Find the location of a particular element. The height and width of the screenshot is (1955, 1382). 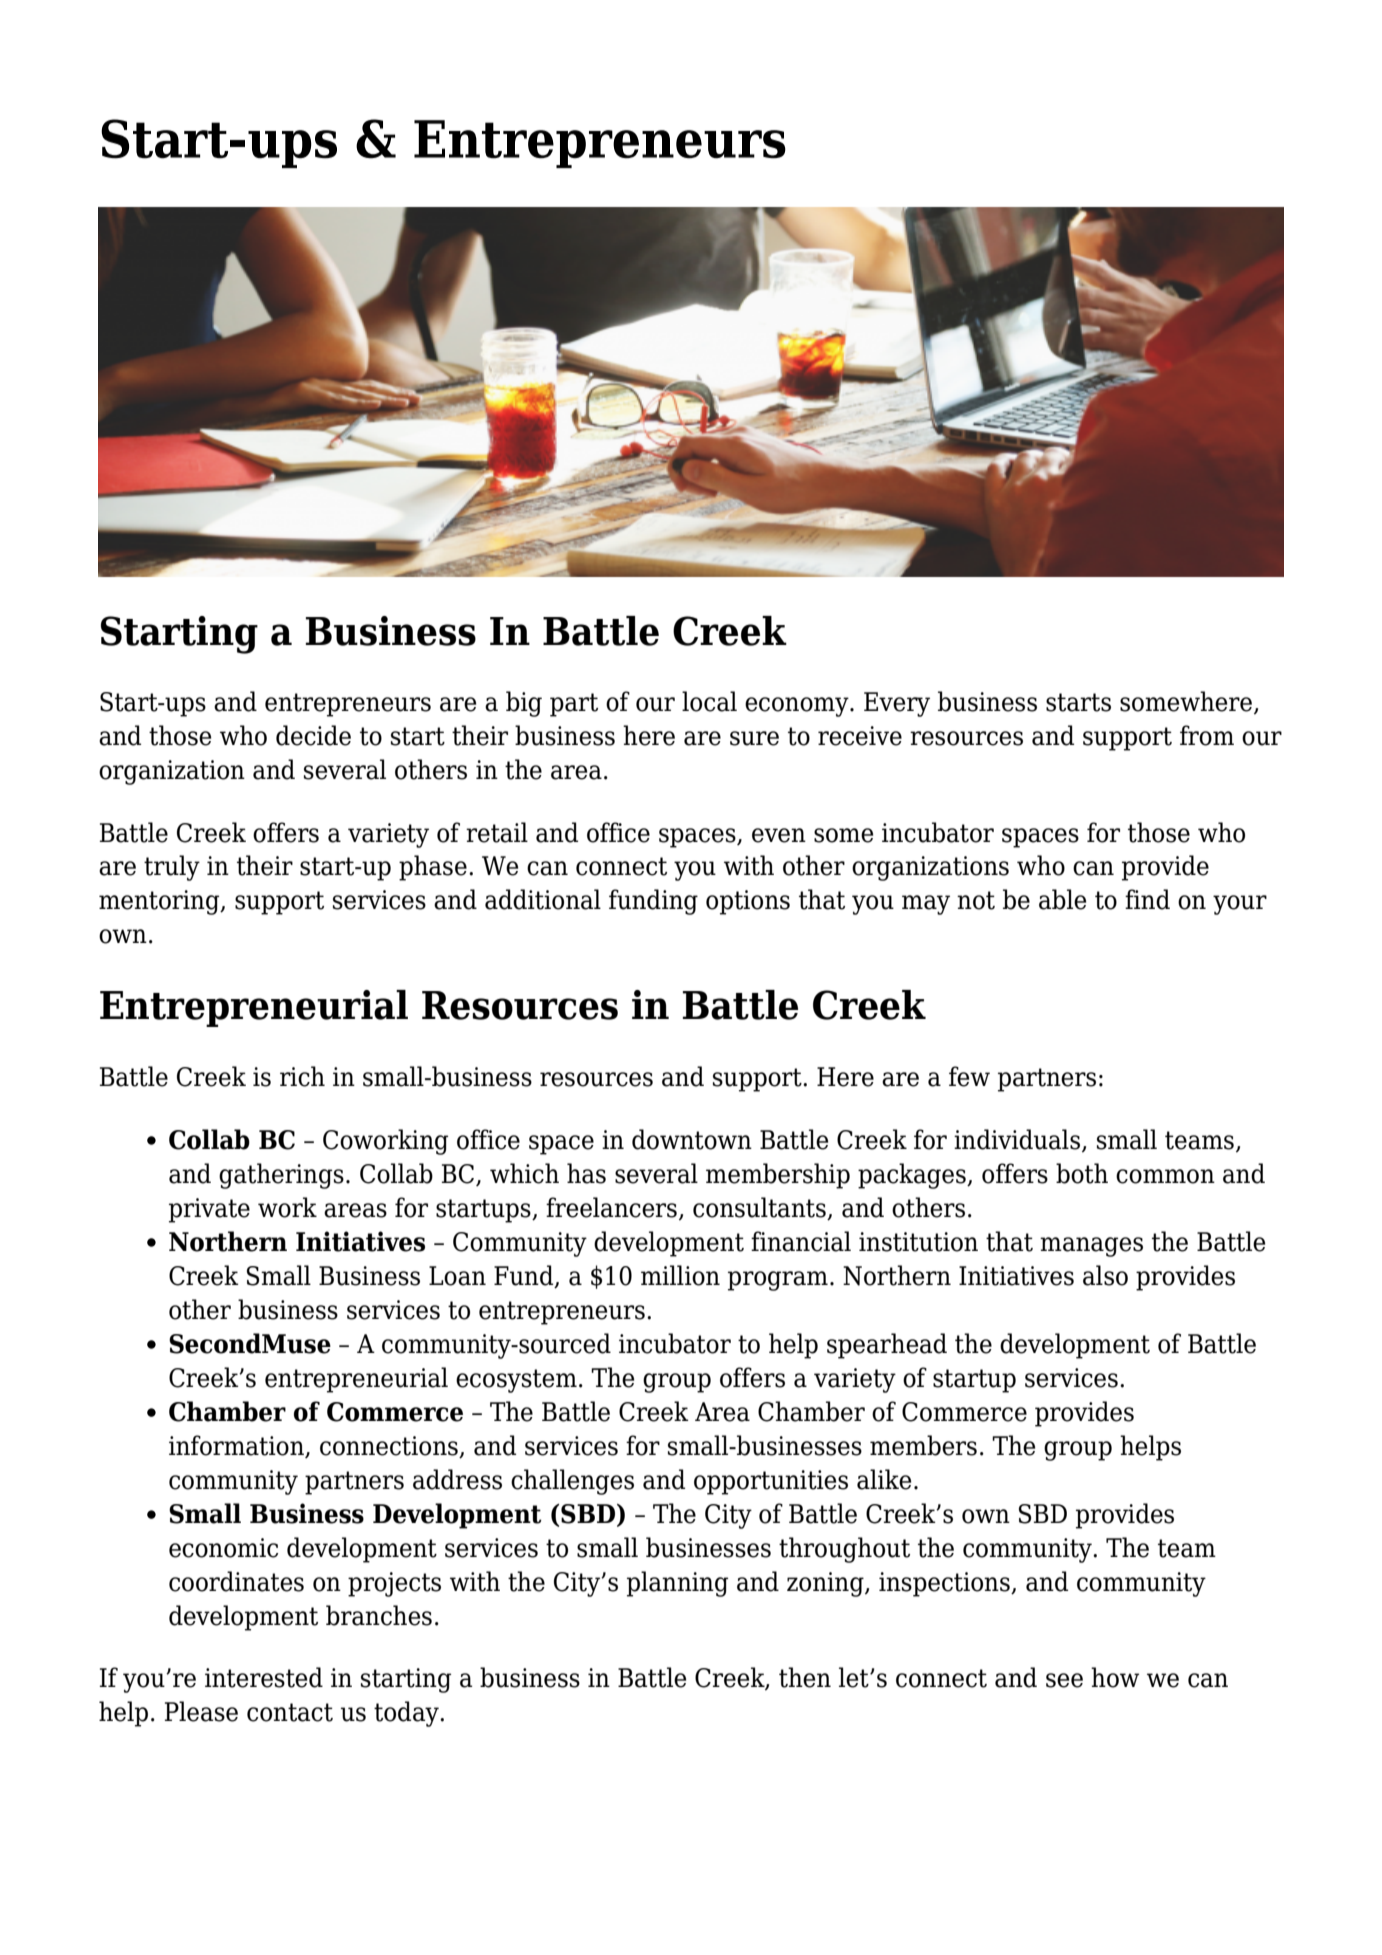

information is located at coordinates (237, 1446).
